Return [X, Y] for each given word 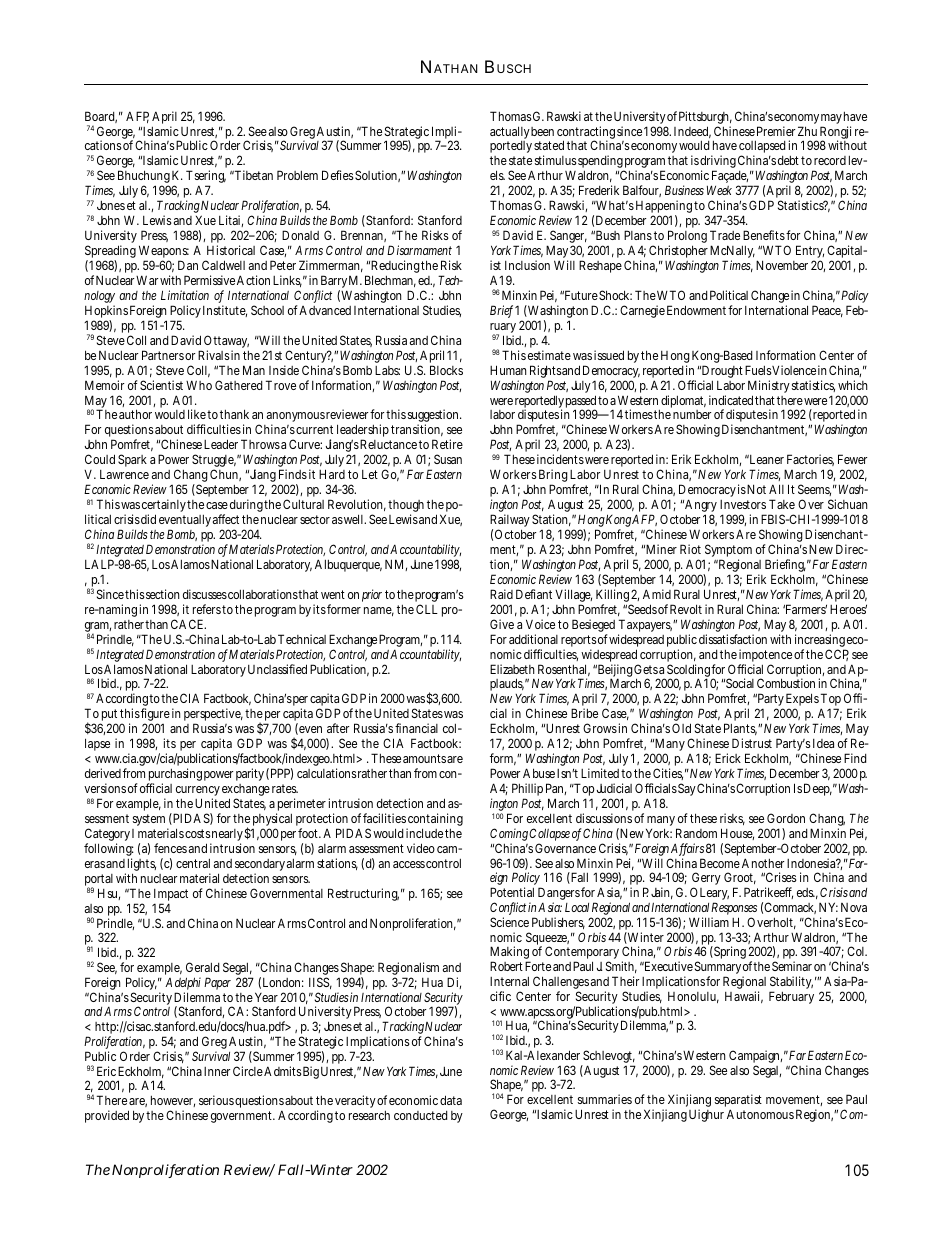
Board [101, 117]
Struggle [214, 462]
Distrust [752, 743]
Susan [448, 459]
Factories [810, 460]
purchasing [175, 776]
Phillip [527, 791]
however [173, 1101]
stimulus [556, 160]
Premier [776, 131]
